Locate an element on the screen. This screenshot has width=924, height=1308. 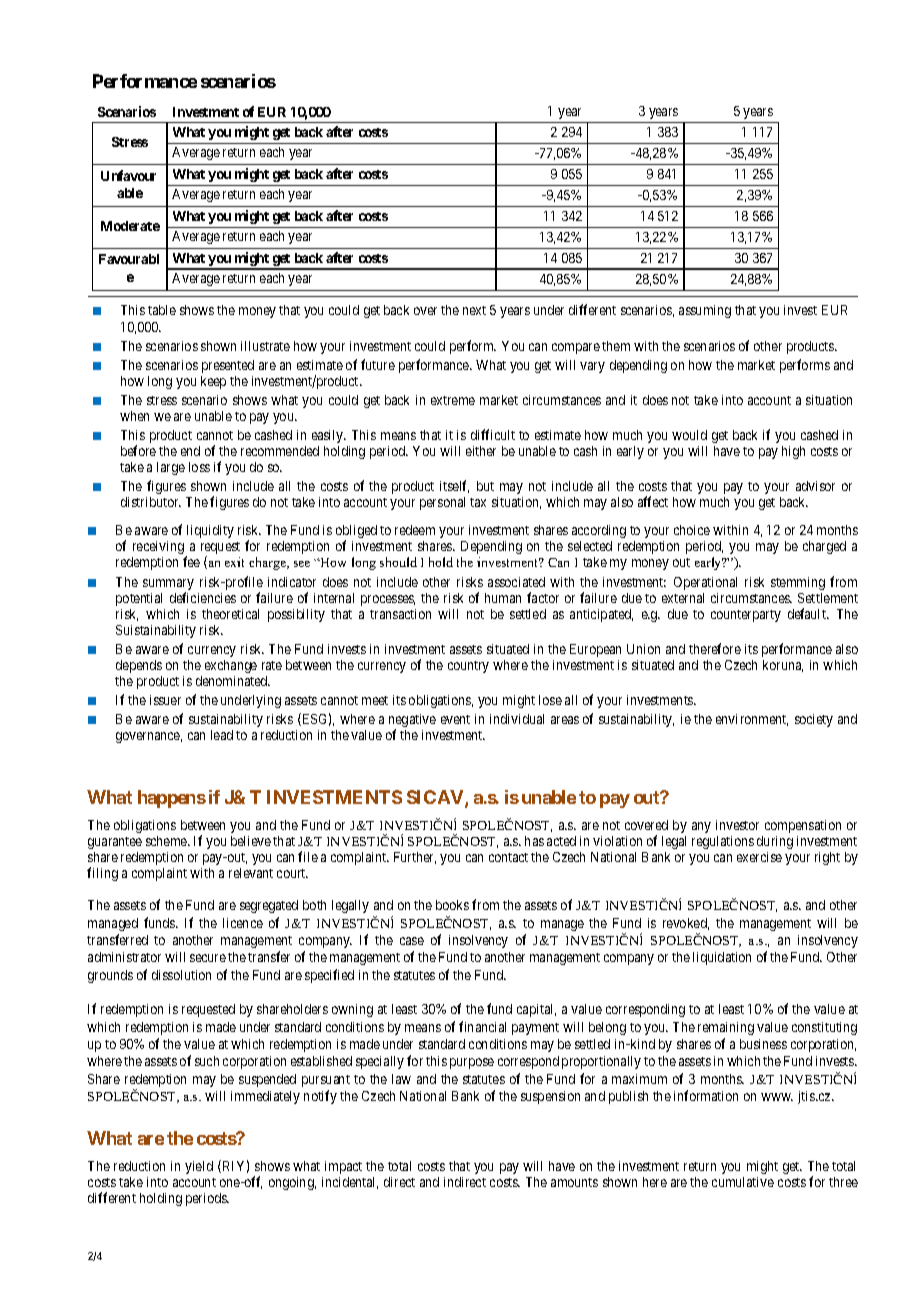
assuming is located at coordinates (705, 311).
